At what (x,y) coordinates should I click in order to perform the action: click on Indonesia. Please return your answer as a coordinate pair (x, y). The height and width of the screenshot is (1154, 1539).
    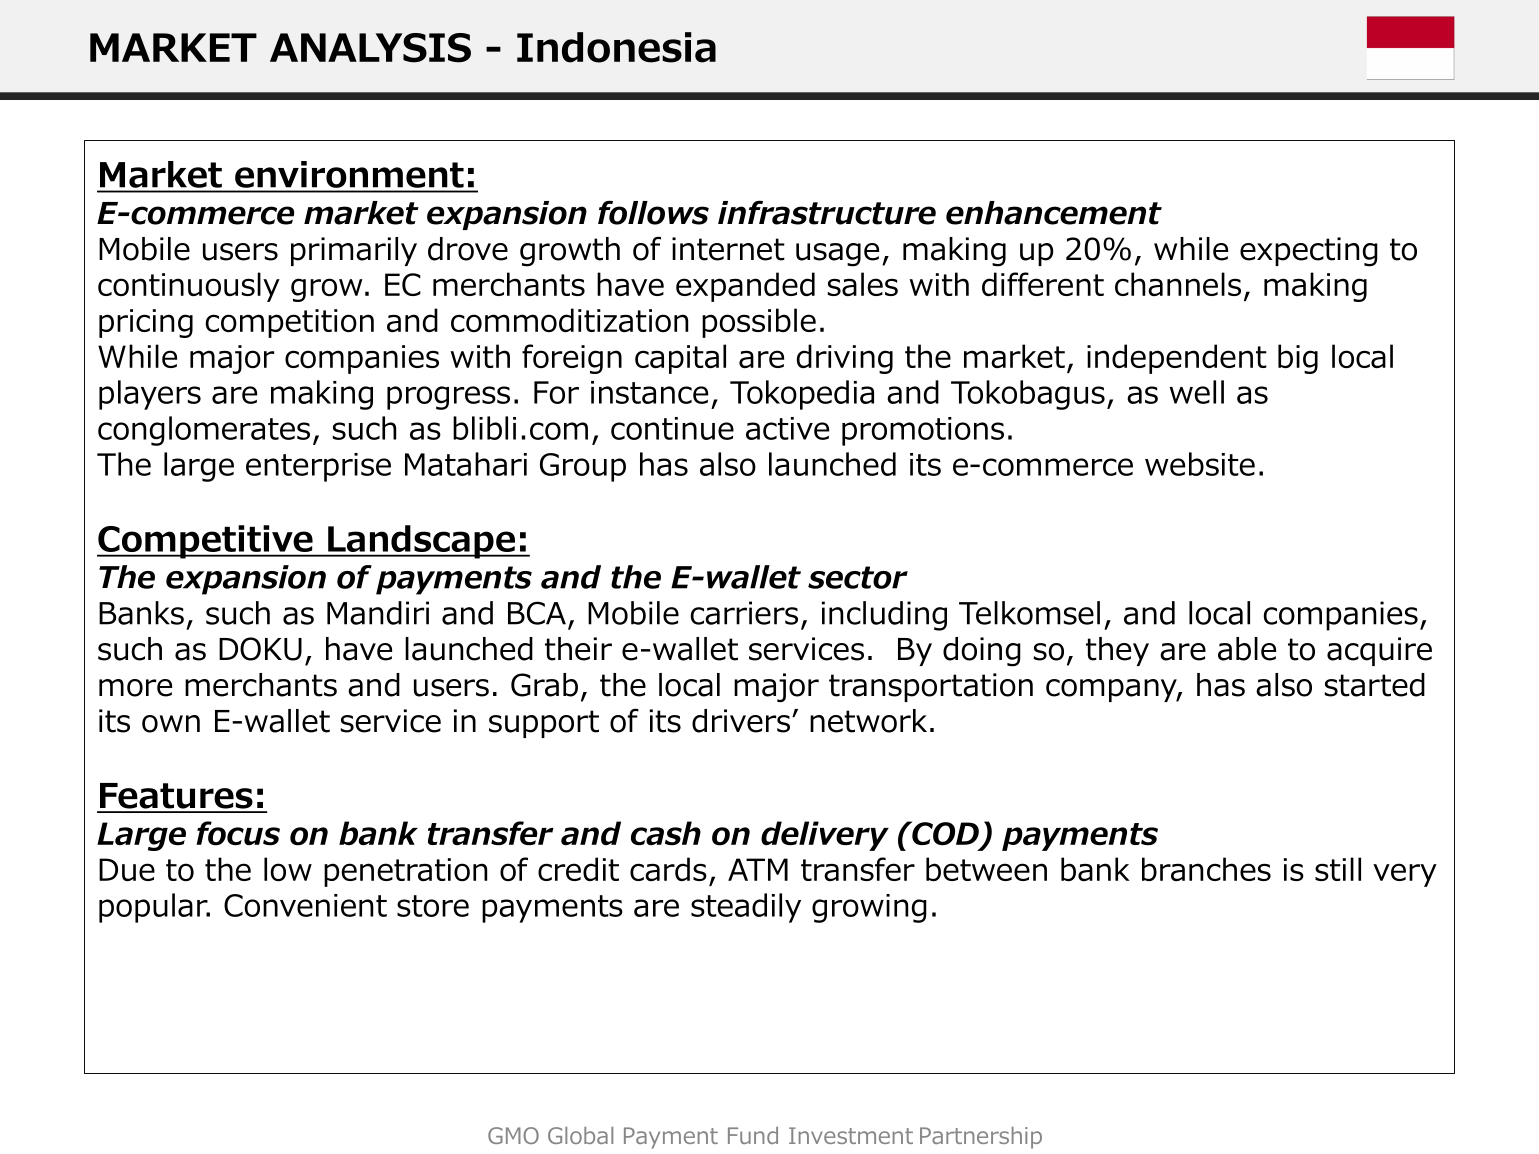
    Looking at the image, I should click on (616, 47).
